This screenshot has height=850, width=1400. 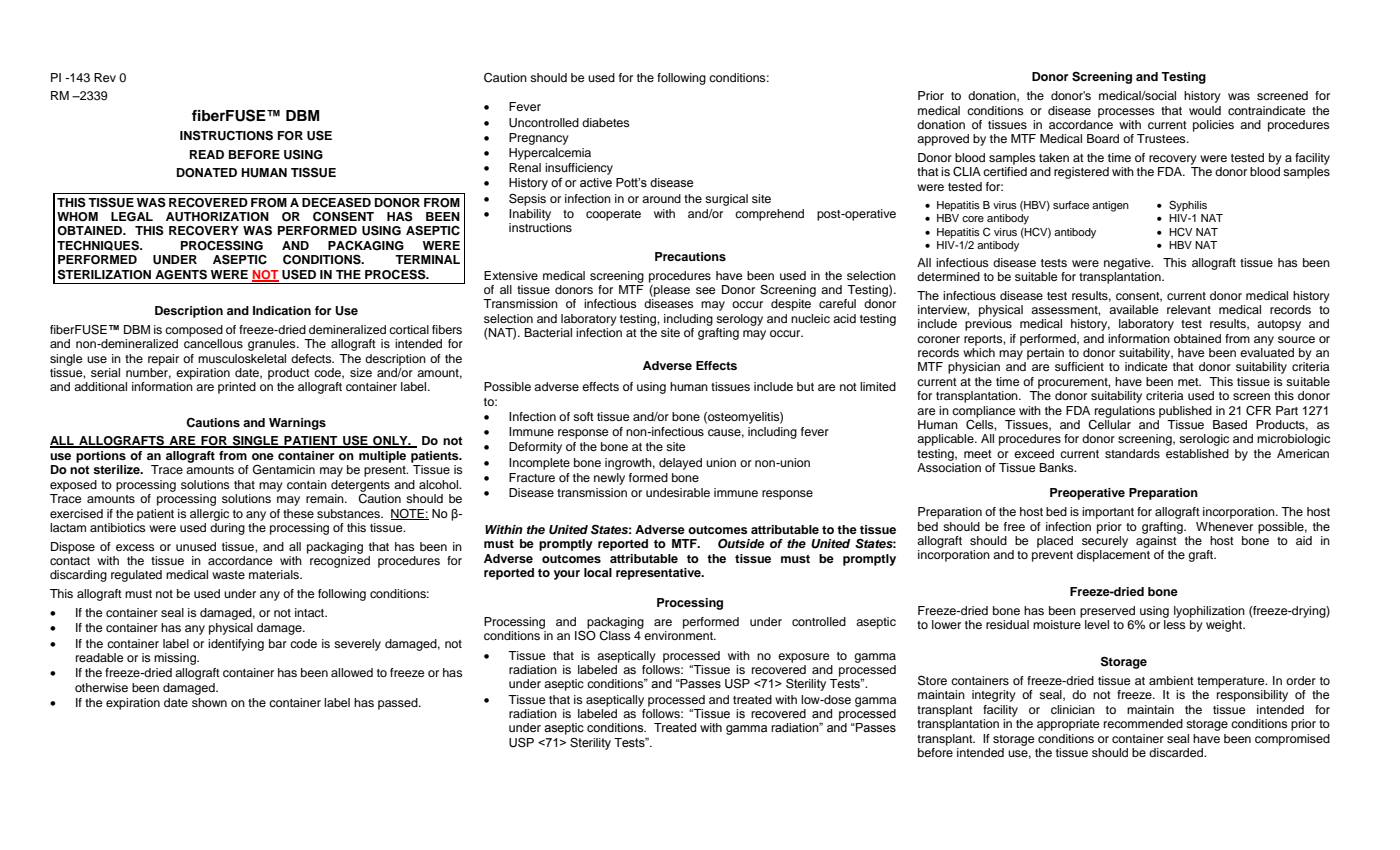 I want to click on soft, so click(x=583, y=416).
